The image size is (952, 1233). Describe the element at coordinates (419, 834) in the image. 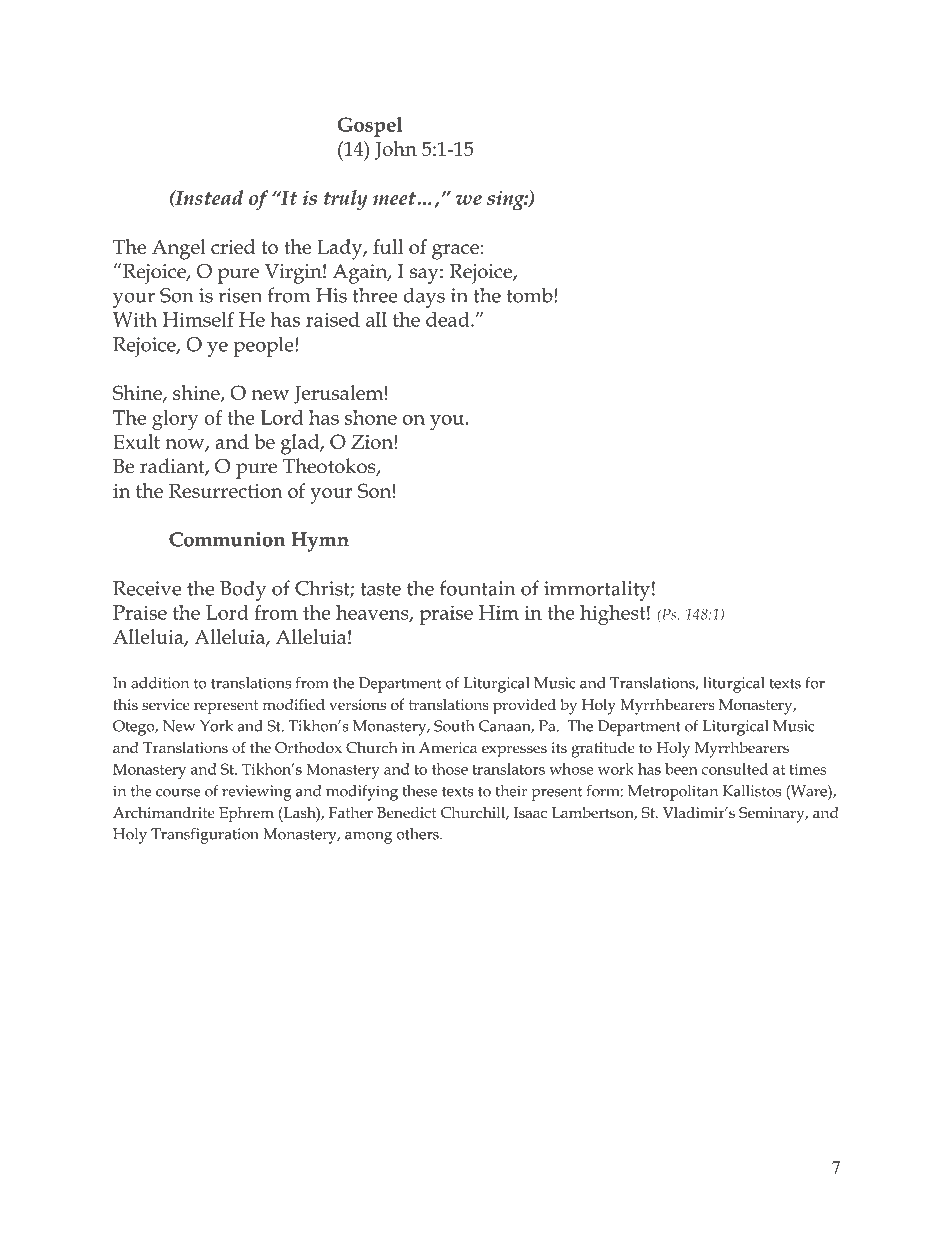

I see `others` at that location.
